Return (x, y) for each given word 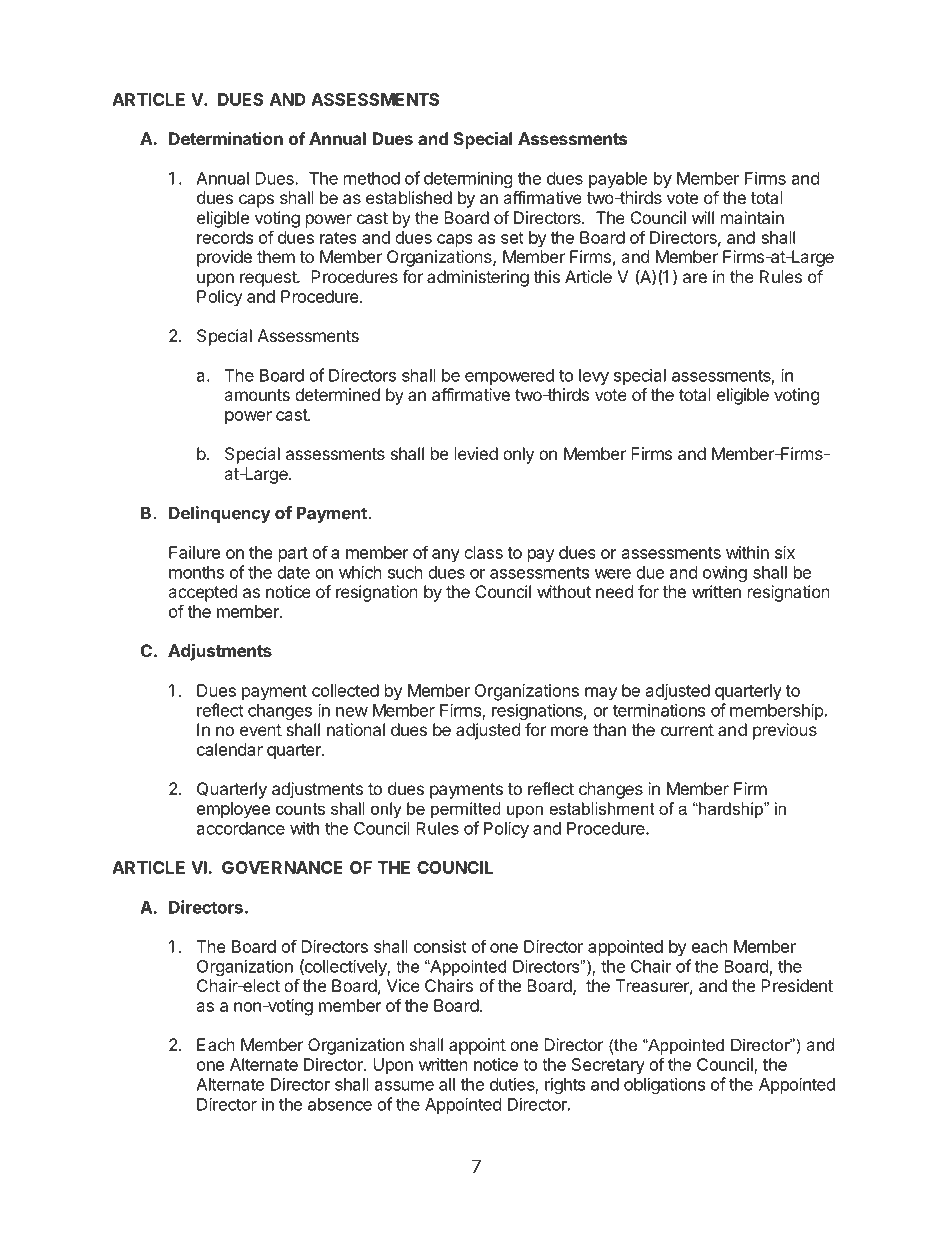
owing (725, 573)
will (703, 217)
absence (340, 1104)
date (293, 572)
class (483, 552)
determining (468, 179)
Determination (226, 138)
